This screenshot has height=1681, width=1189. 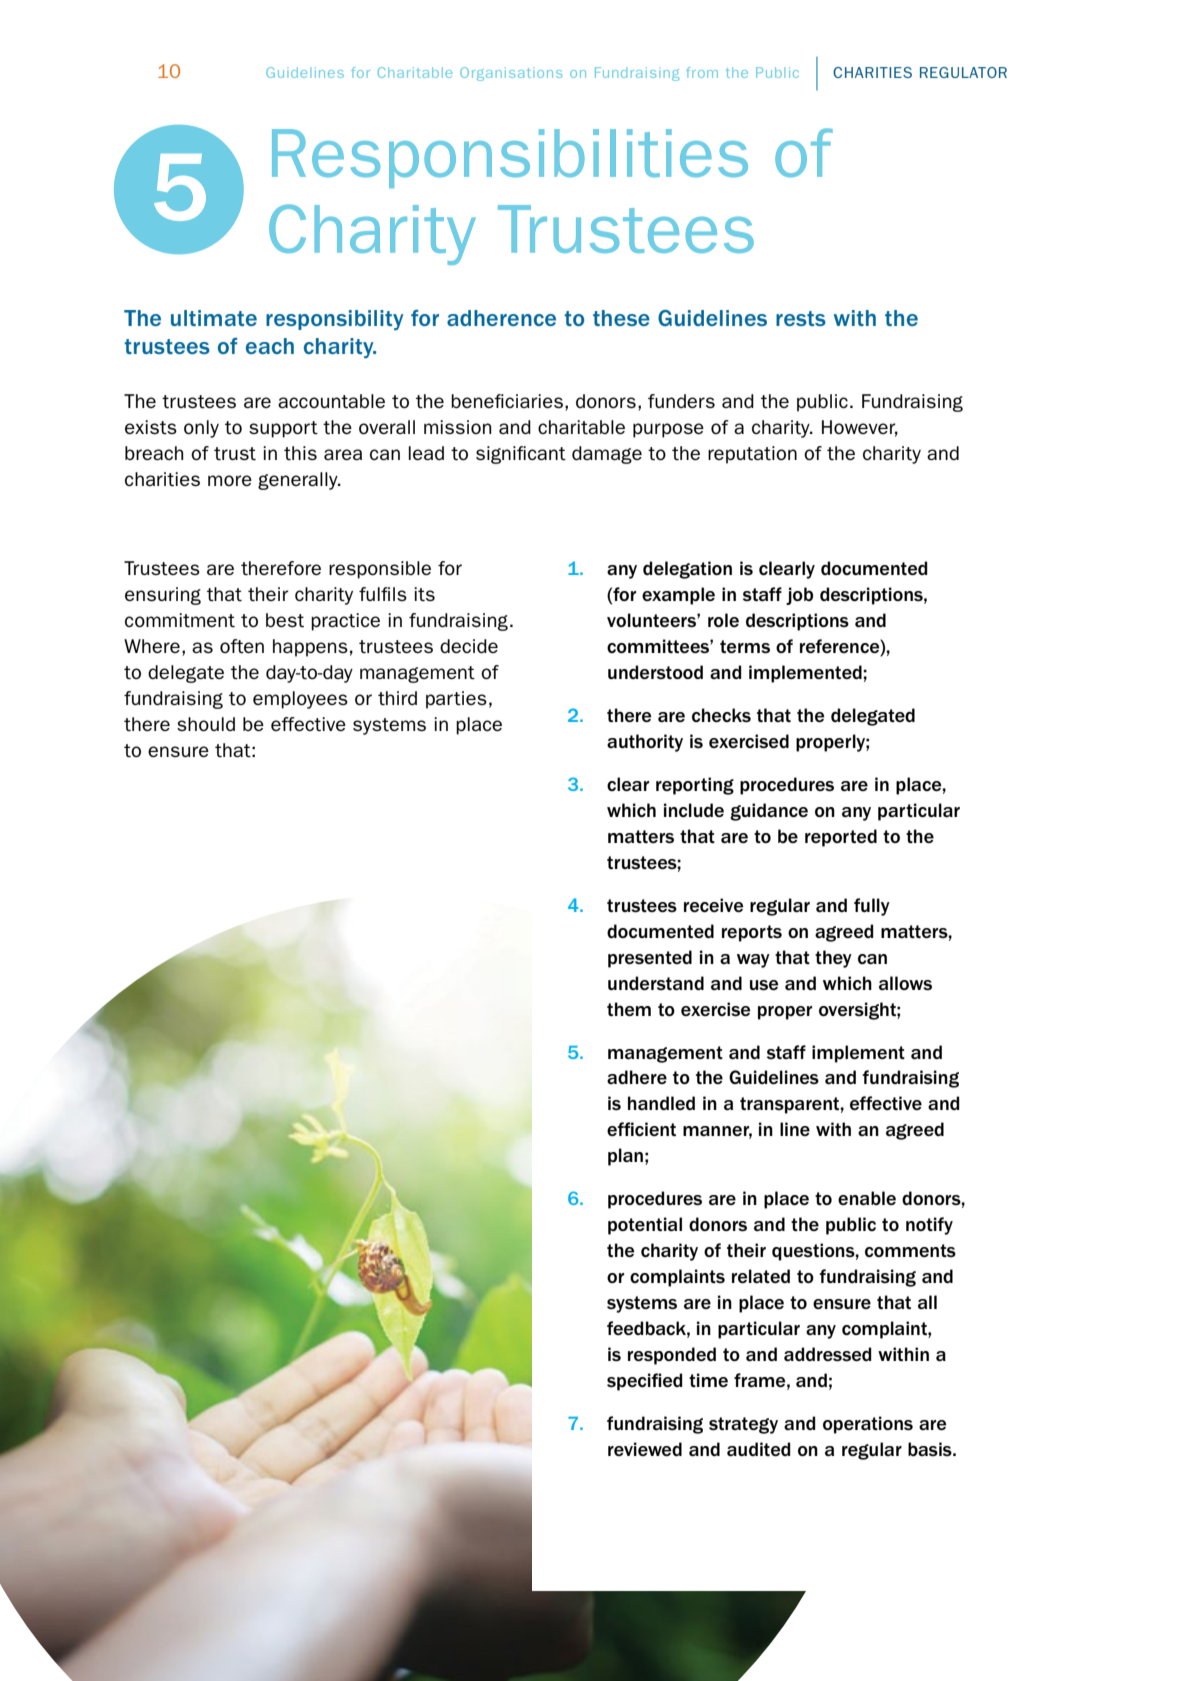 What do you see at coordinates (645, 1382) in the screenshot?
I see `specified` at bounding box center [645, 1382].
